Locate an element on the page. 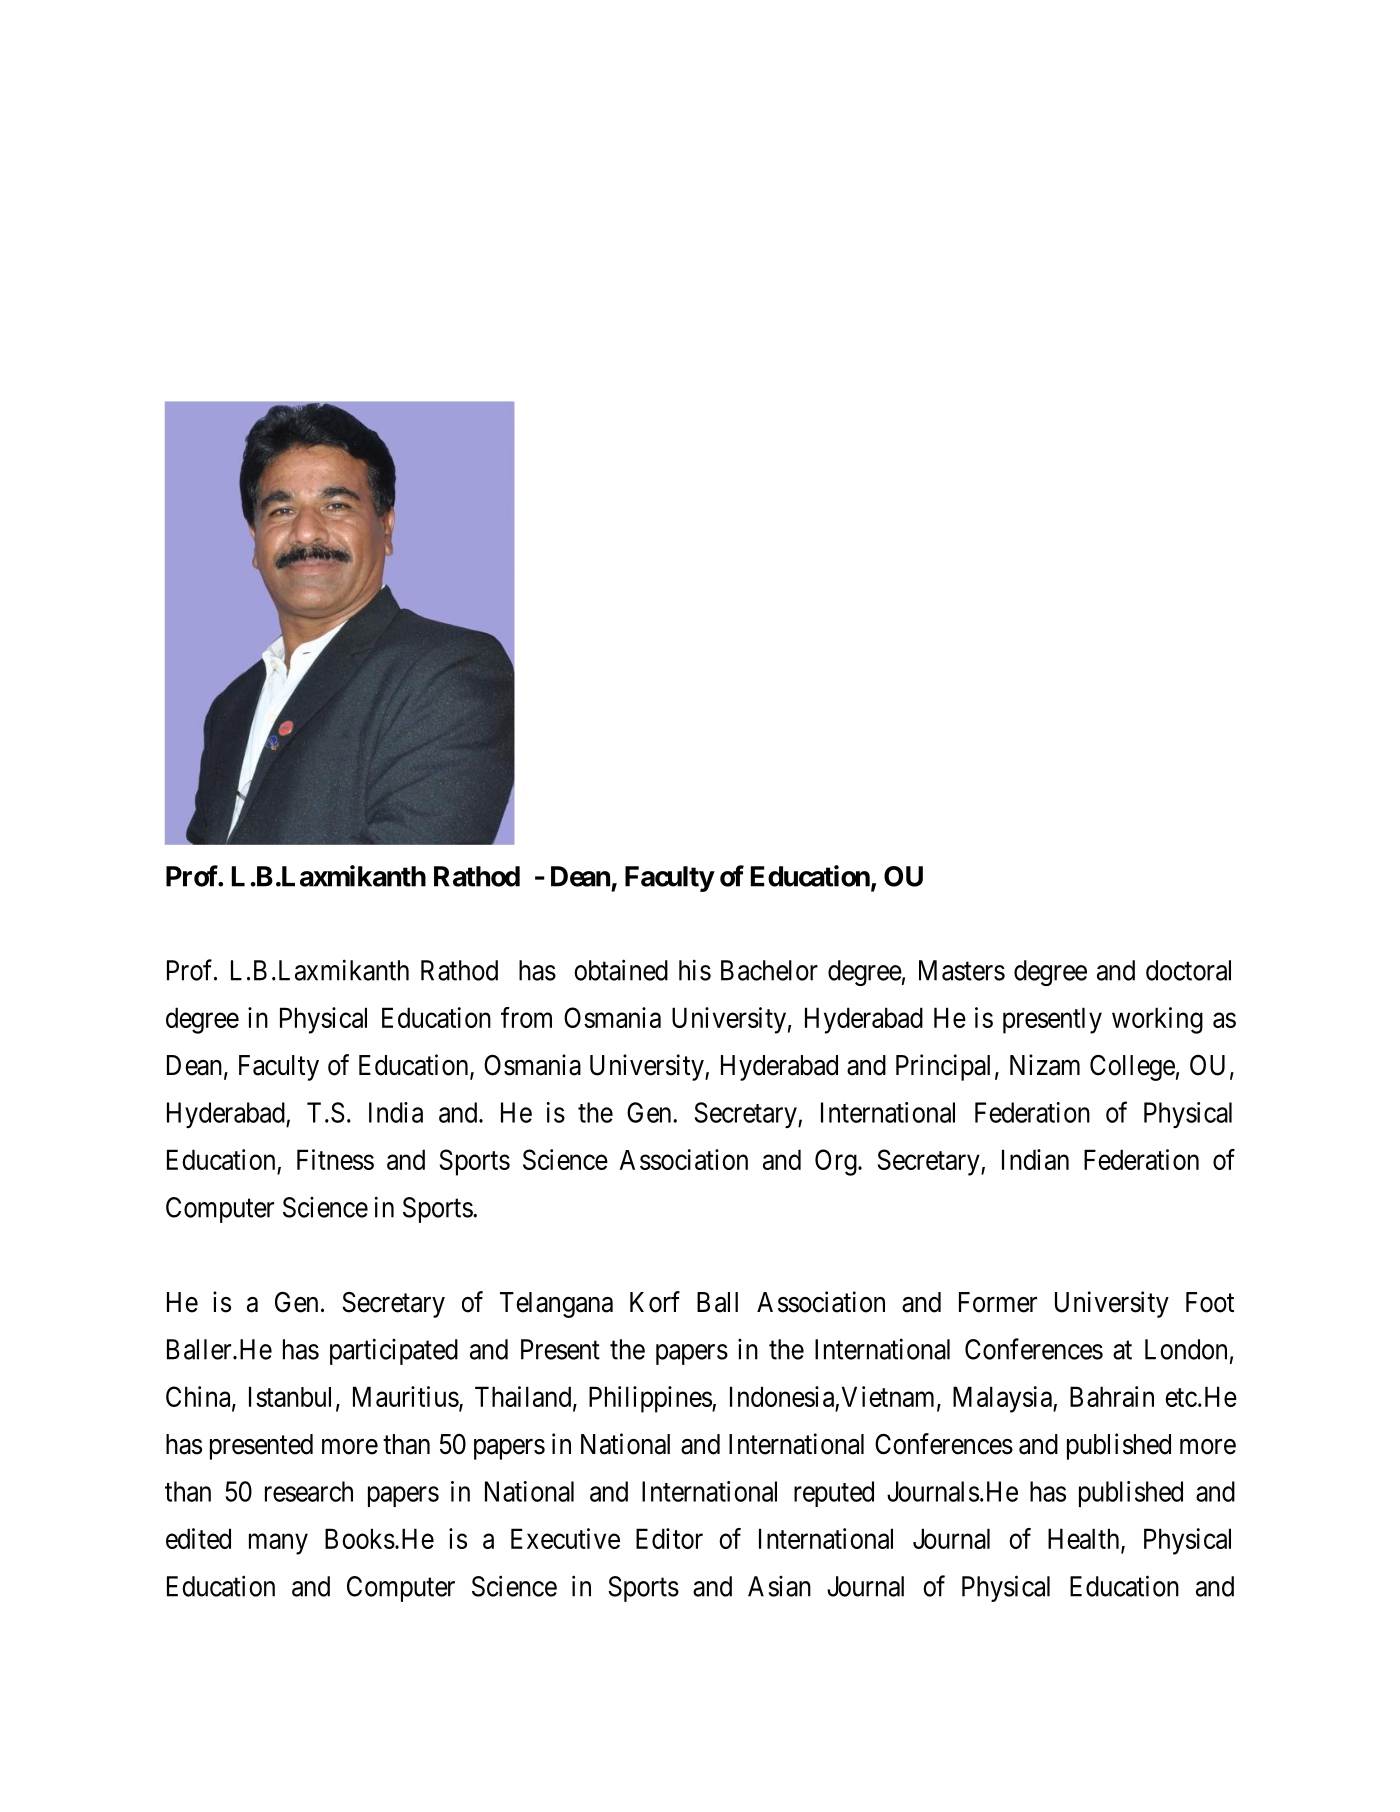 The height and width of the image is (1812, 1400). from is located at coordinates (526, 1017).
